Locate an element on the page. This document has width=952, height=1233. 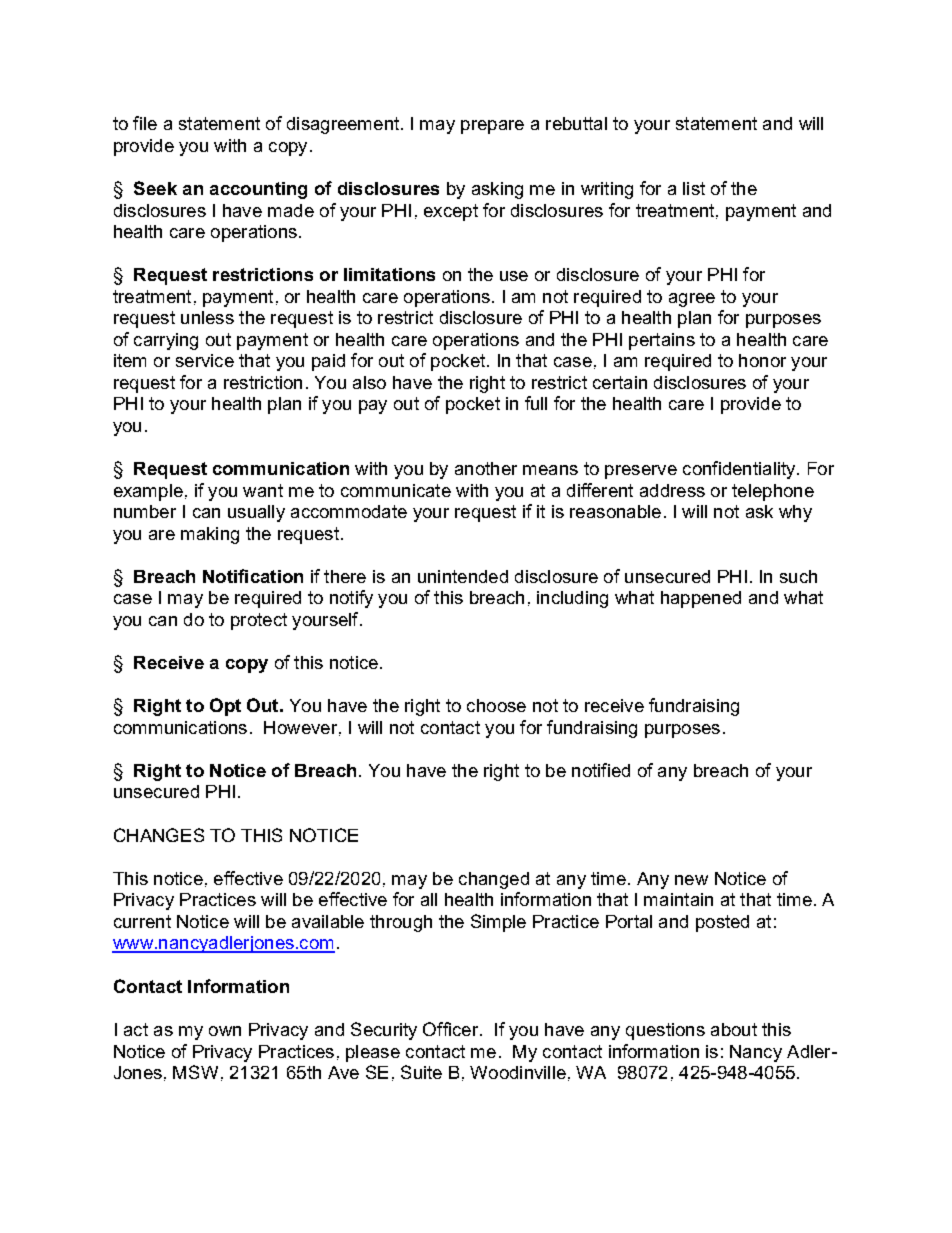
service is located at coordinates (205, 360).
